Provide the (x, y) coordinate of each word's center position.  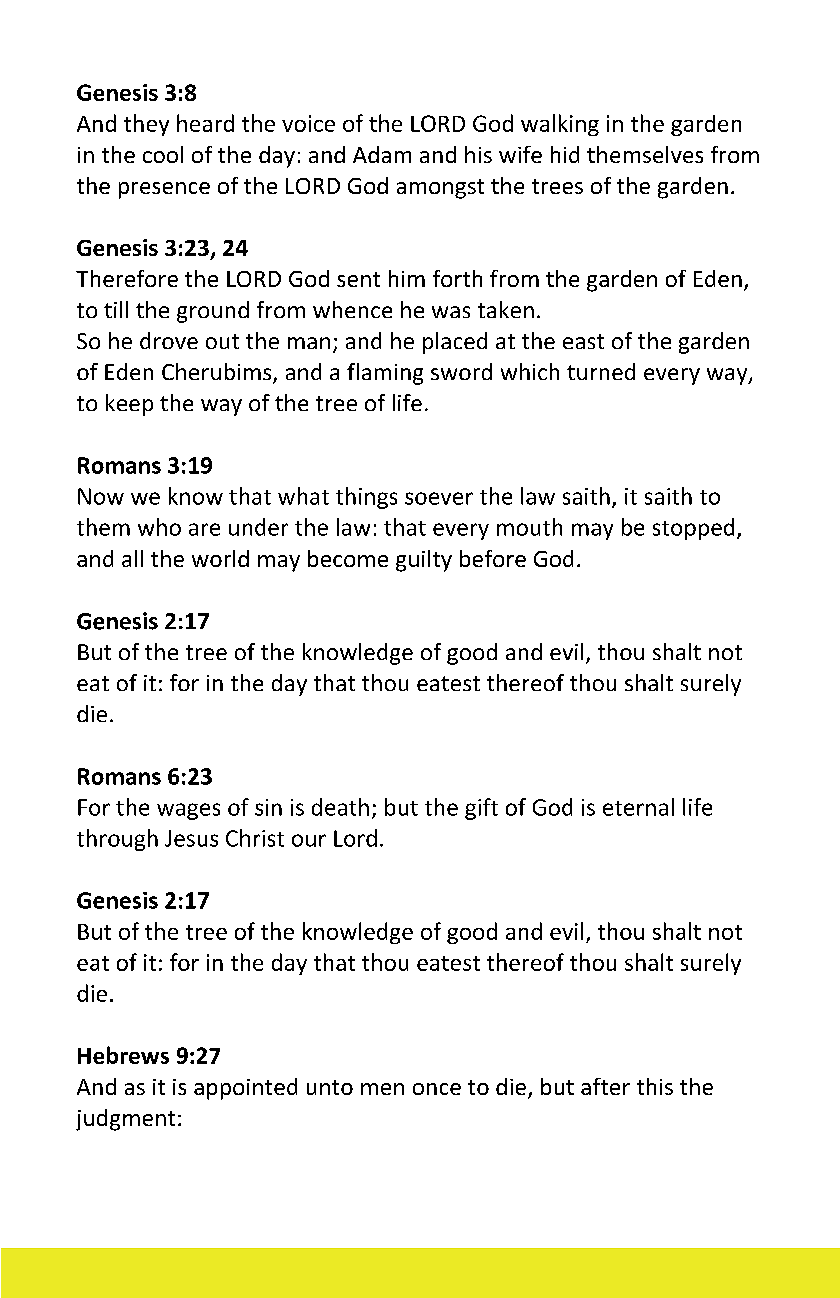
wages (188, 811)
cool (163, 154)
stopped (693, 529)
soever (439, 498)
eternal (638, 807)
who (159, 527)
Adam (382, 154)
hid (565, 154)
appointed (245, 1089)
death (340, 807)
